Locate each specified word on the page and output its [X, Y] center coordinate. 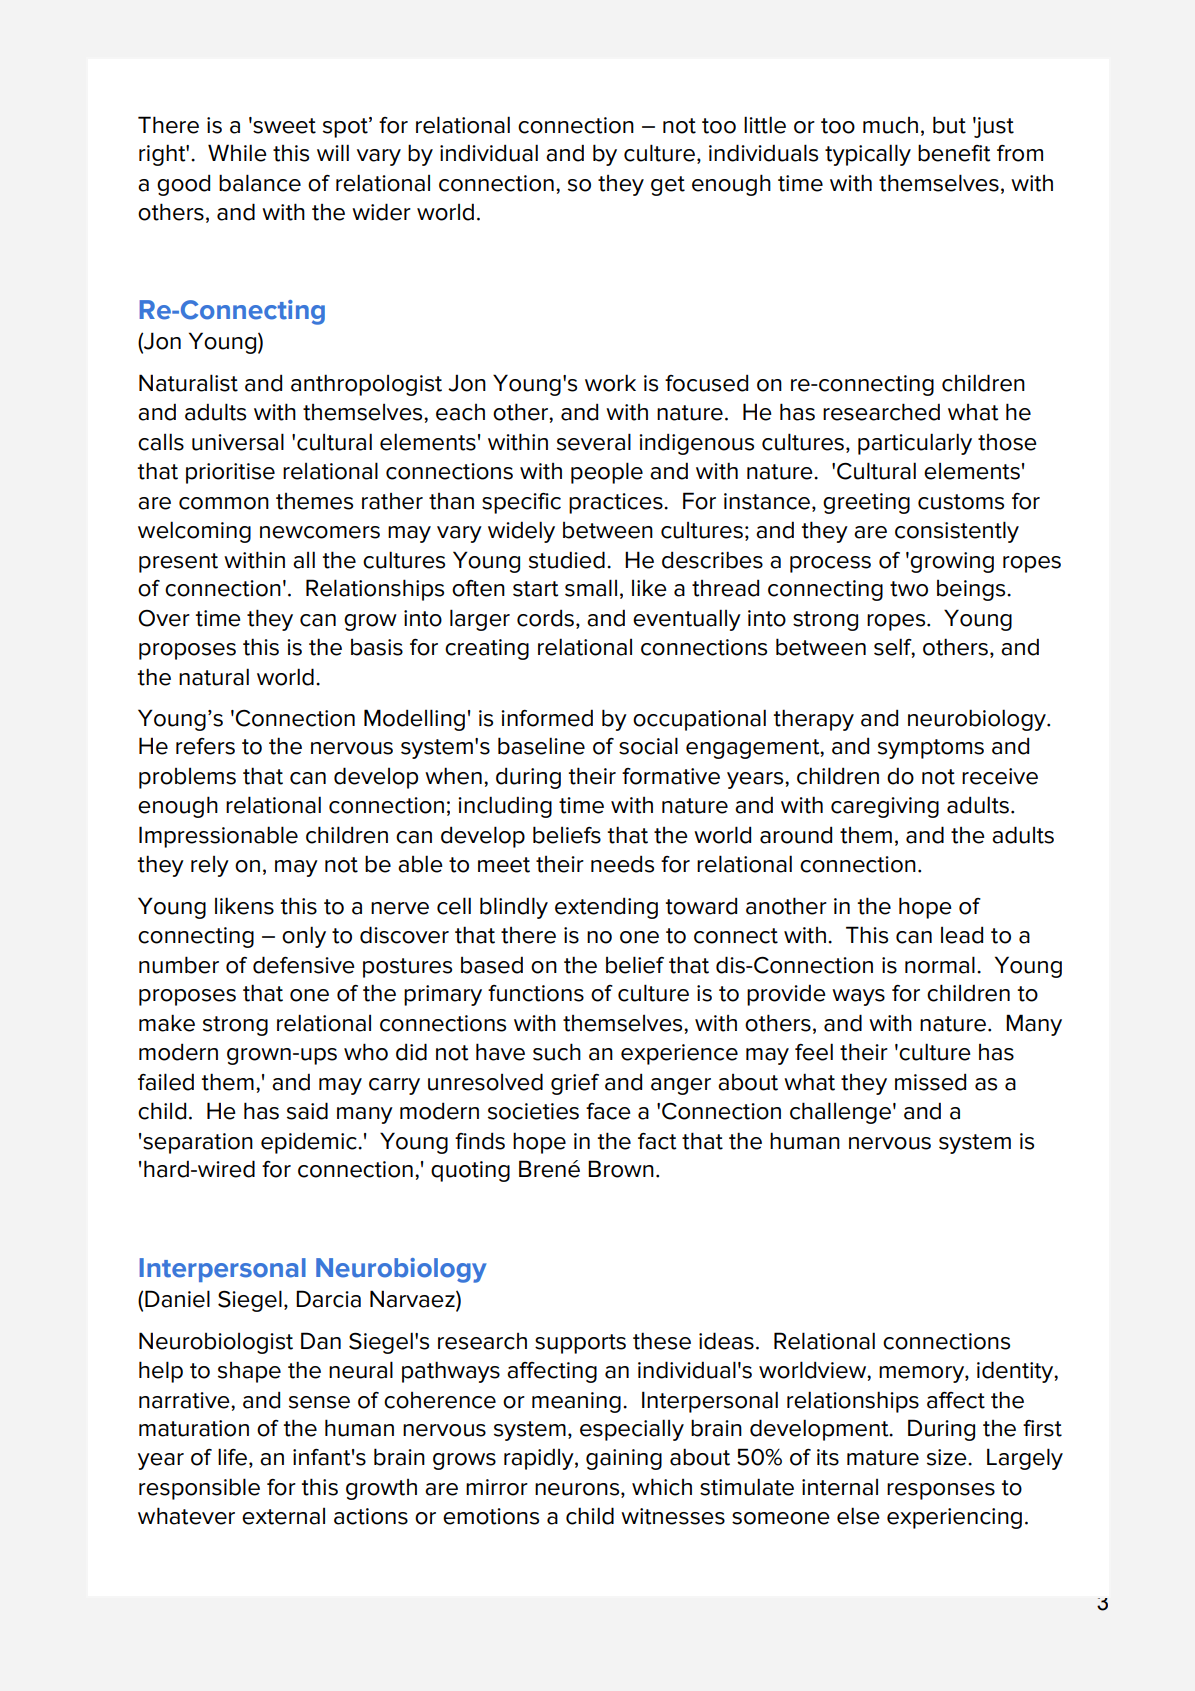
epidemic [310, 1143]
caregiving [885, 807]
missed [930, 1082]
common [224, 503]
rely [210, 866]
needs [622, 864]
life [234, 1458]
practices [617, 503]
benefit [954, 153]
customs [961, 502]
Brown [621, 1169]
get [668, 186]
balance [260, 183]
